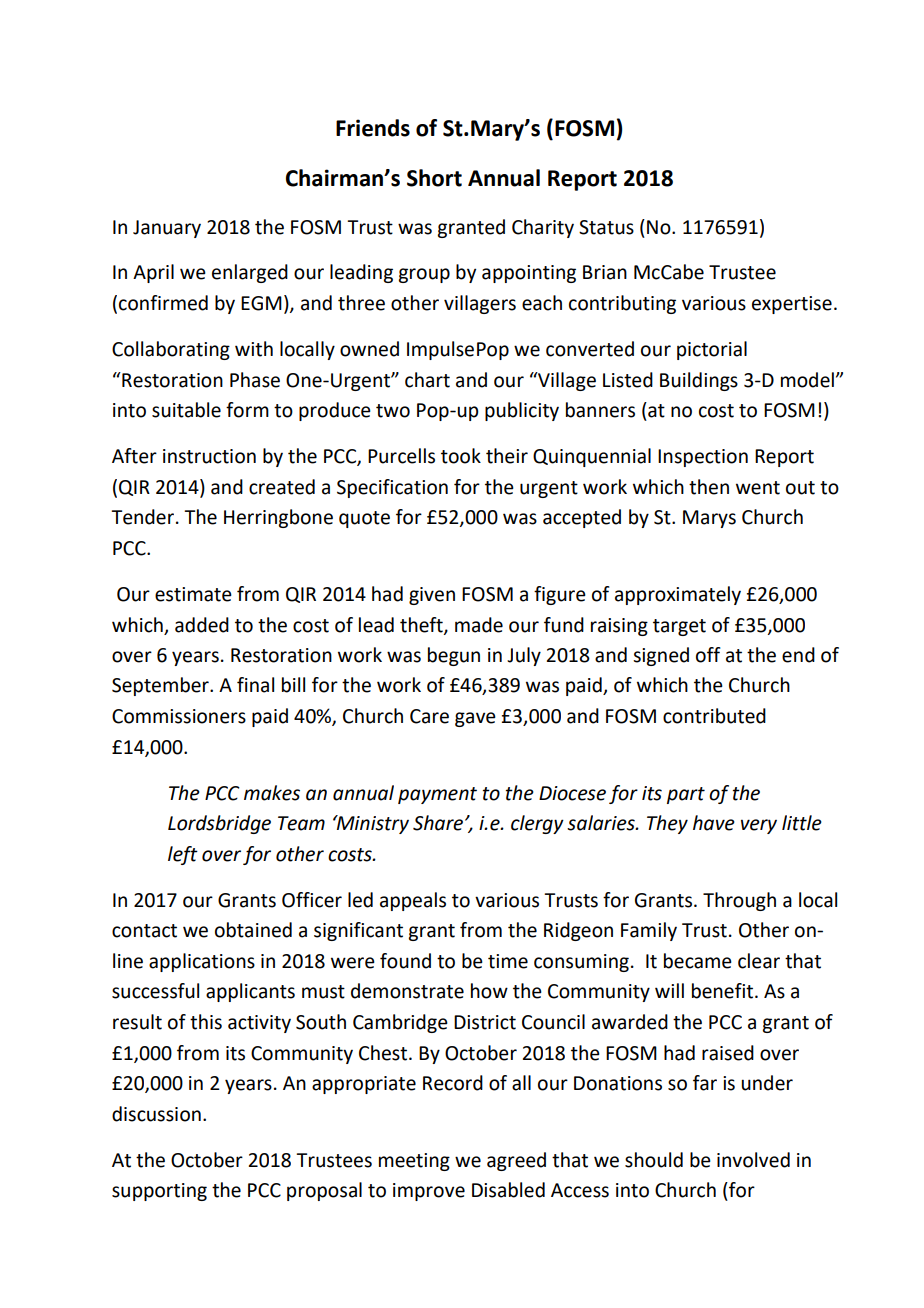 Image resolution: width=924 pixels, height=1308 pixels. Describe the element at coordinates (253, 930) in the screenshot. I see `obtained` at that location.
